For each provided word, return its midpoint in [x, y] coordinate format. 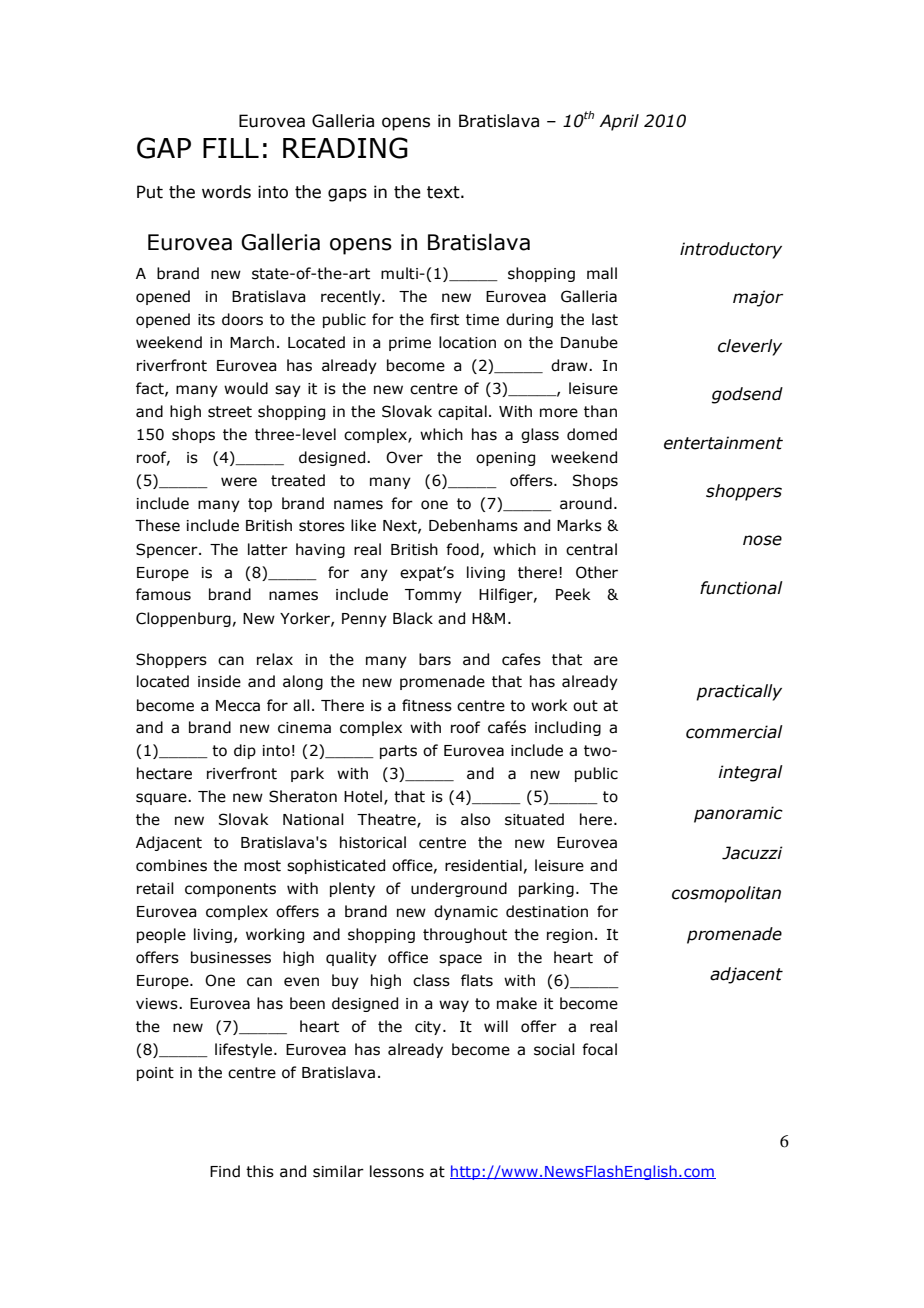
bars [435, 659]
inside [219, 681]
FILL [231, 148]
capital [462, 412]
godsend [747, 395]
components [230, 890]
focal [599, 1049]
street [230, 412]
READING [345, 148]
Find [225, 1171]
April [619, 122]
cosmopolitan [726, 894]
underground [459, 889]
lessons [397, 1171]
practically [739, 692]
